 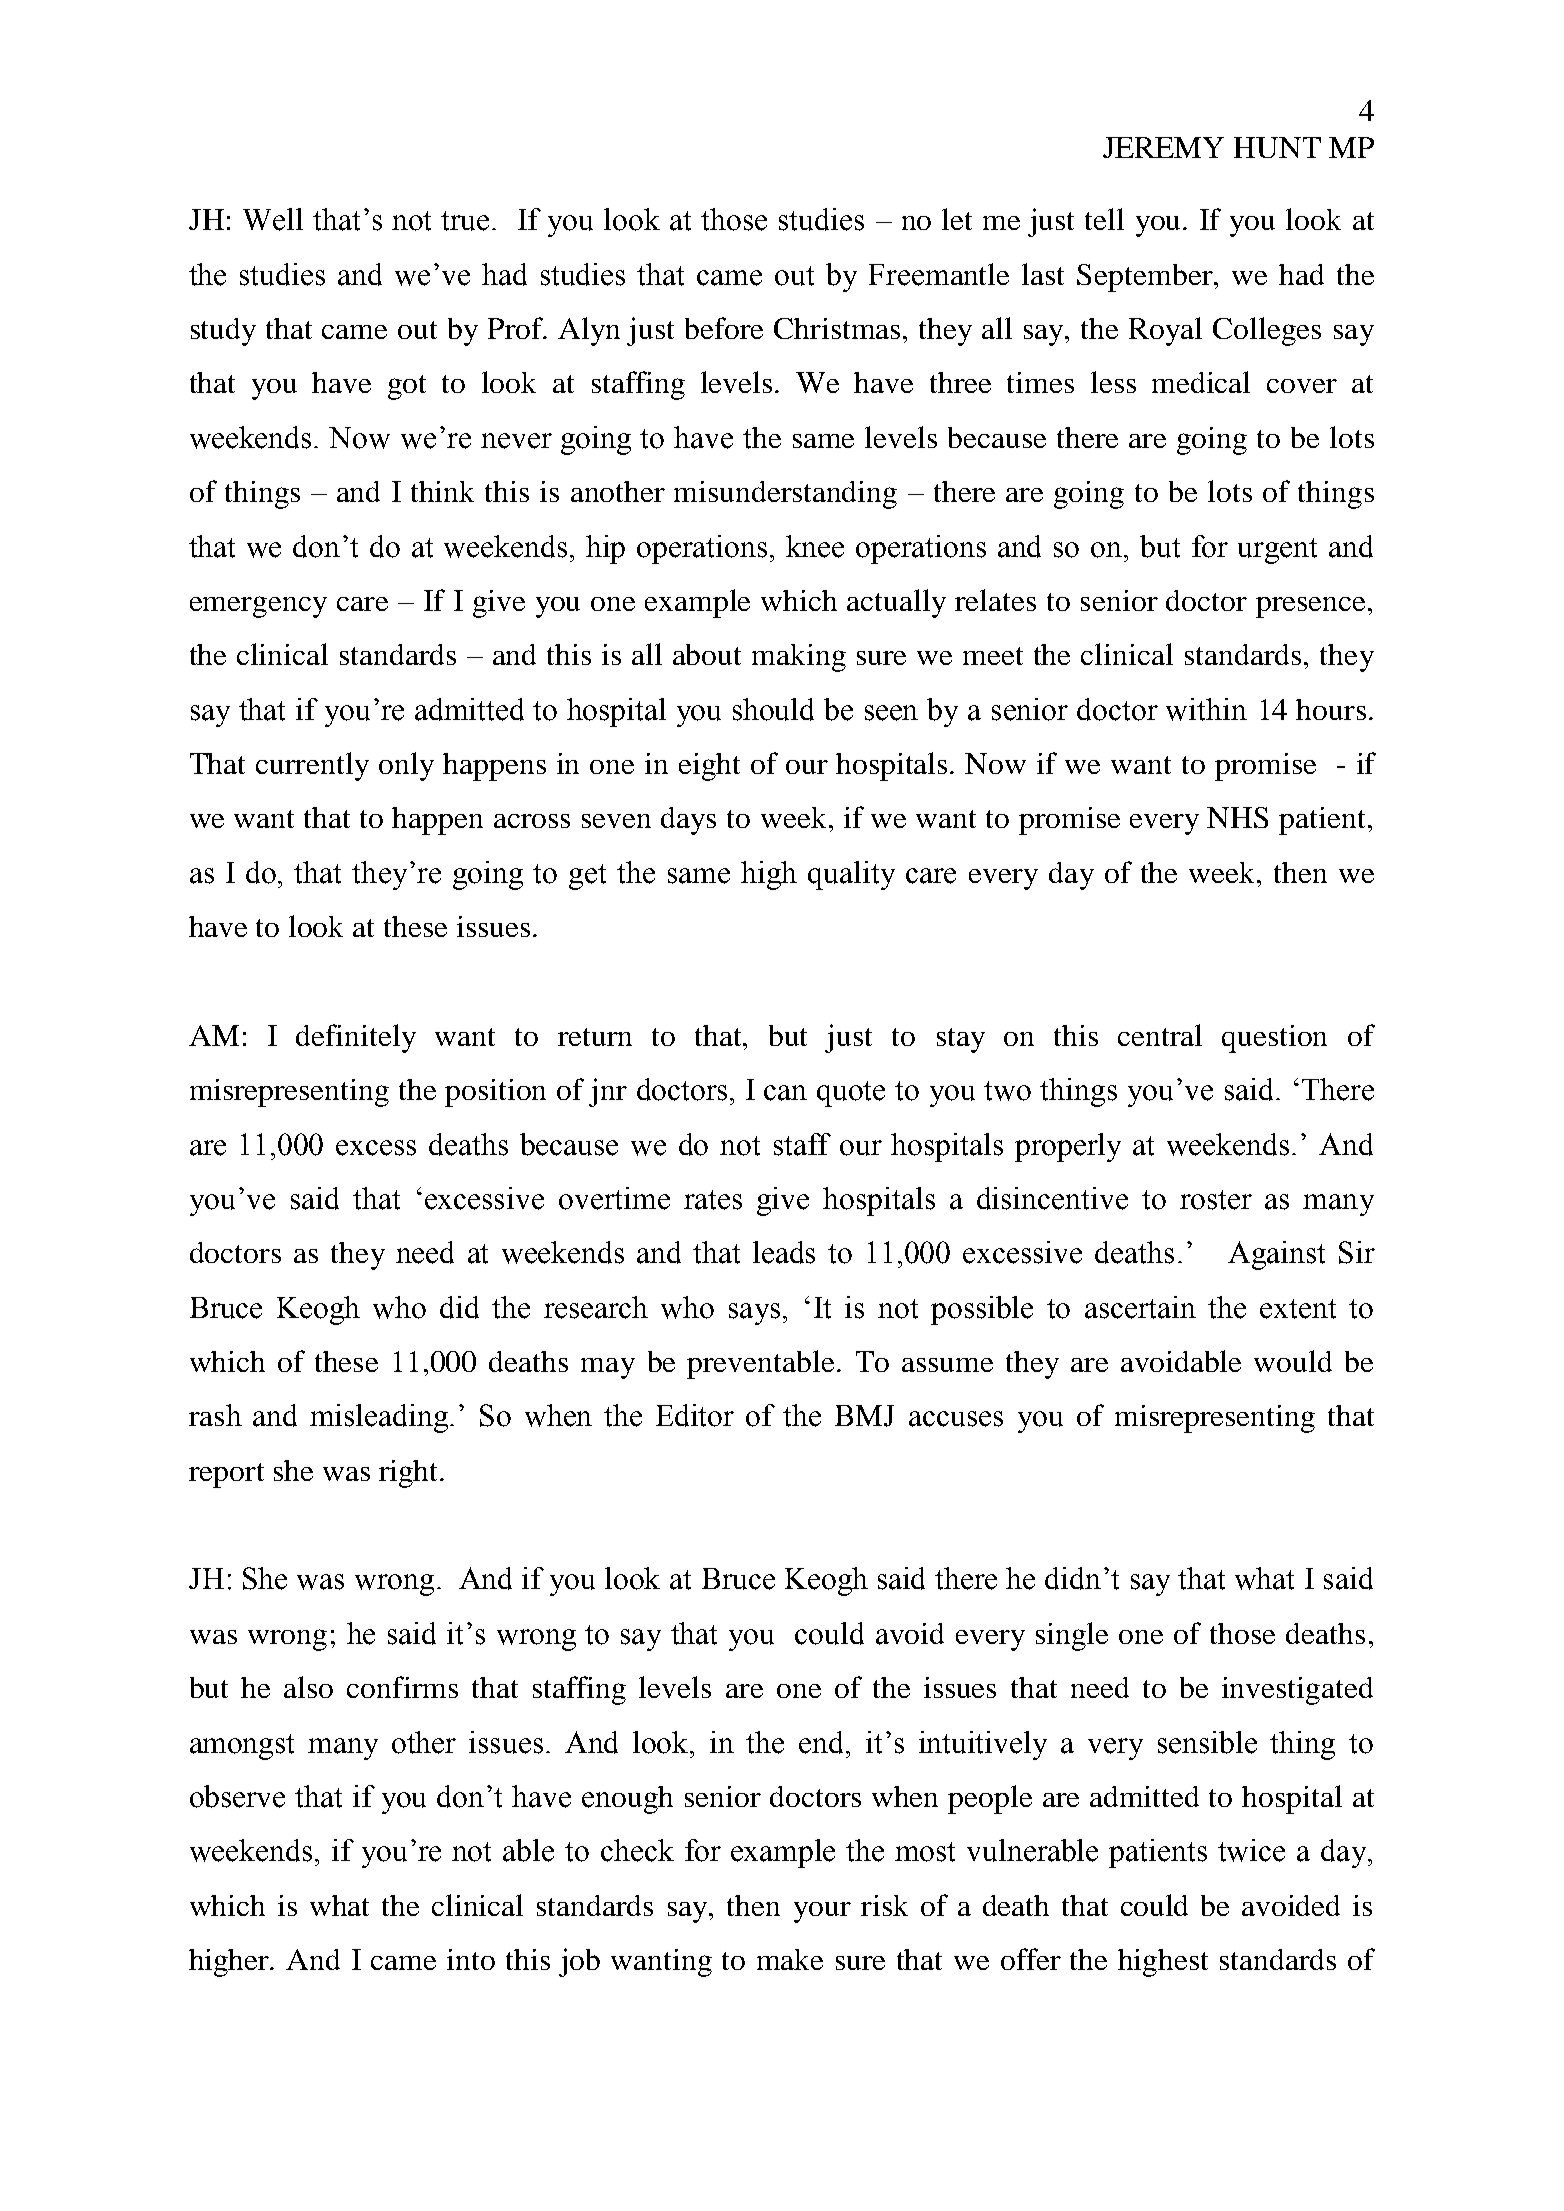 I want to click on your, so click(x=822, y=1912).
